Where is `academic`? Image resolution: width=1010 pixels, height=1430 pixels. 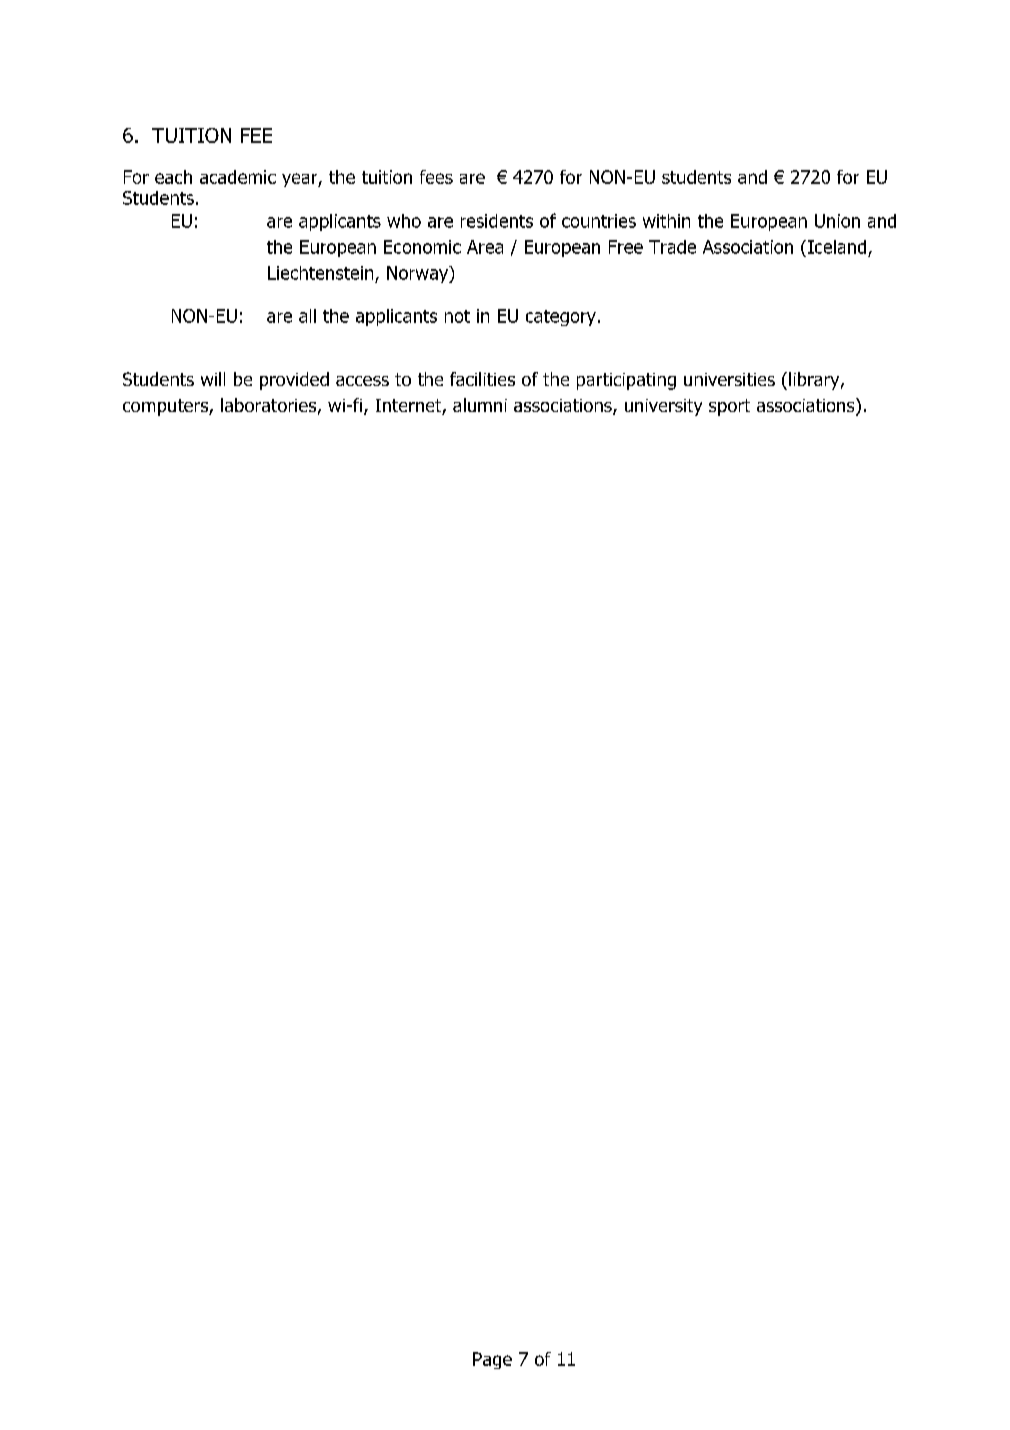 academic is located at coordinates (238, 177).
